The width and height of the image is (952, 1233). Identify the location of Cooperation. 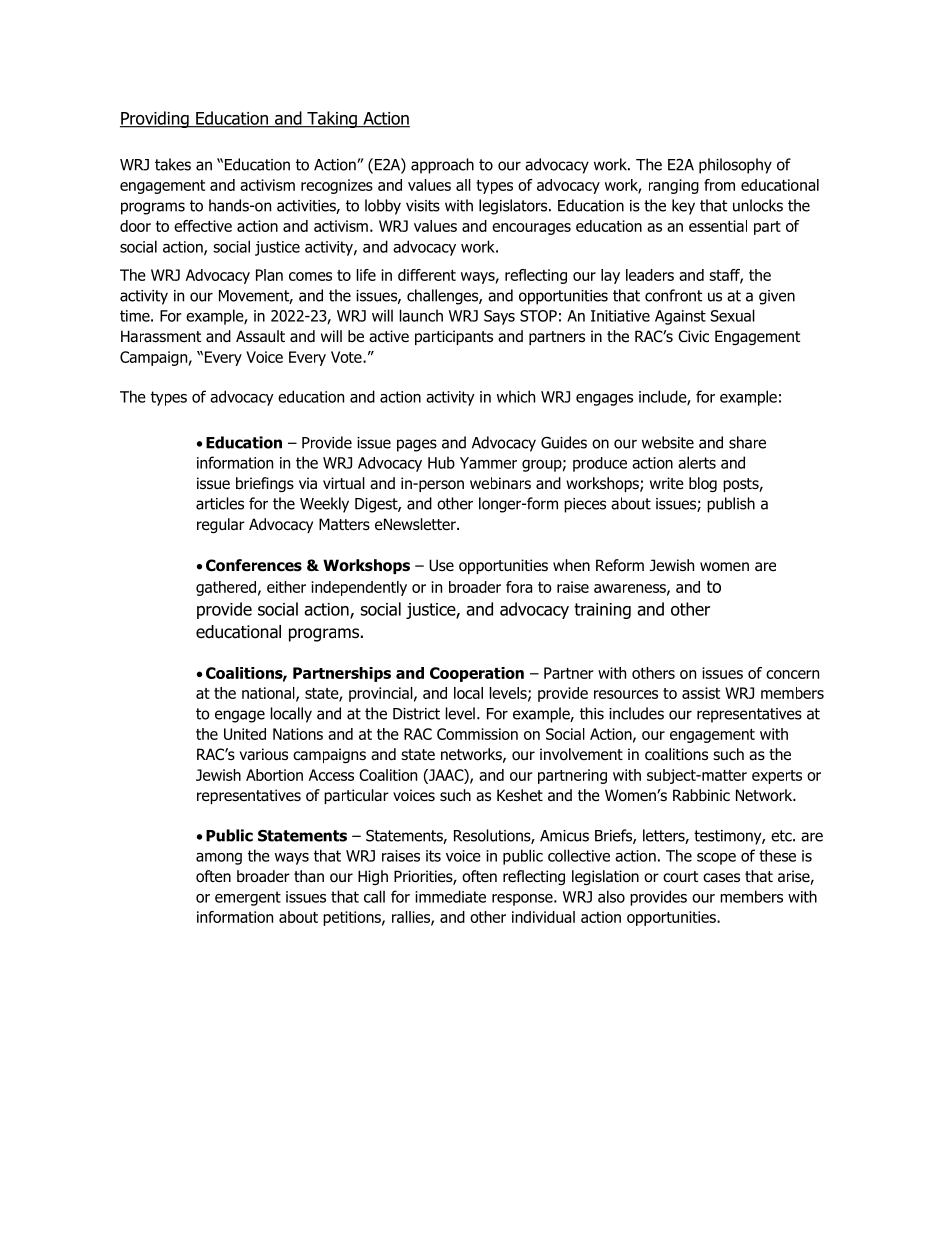
(477, 674).
